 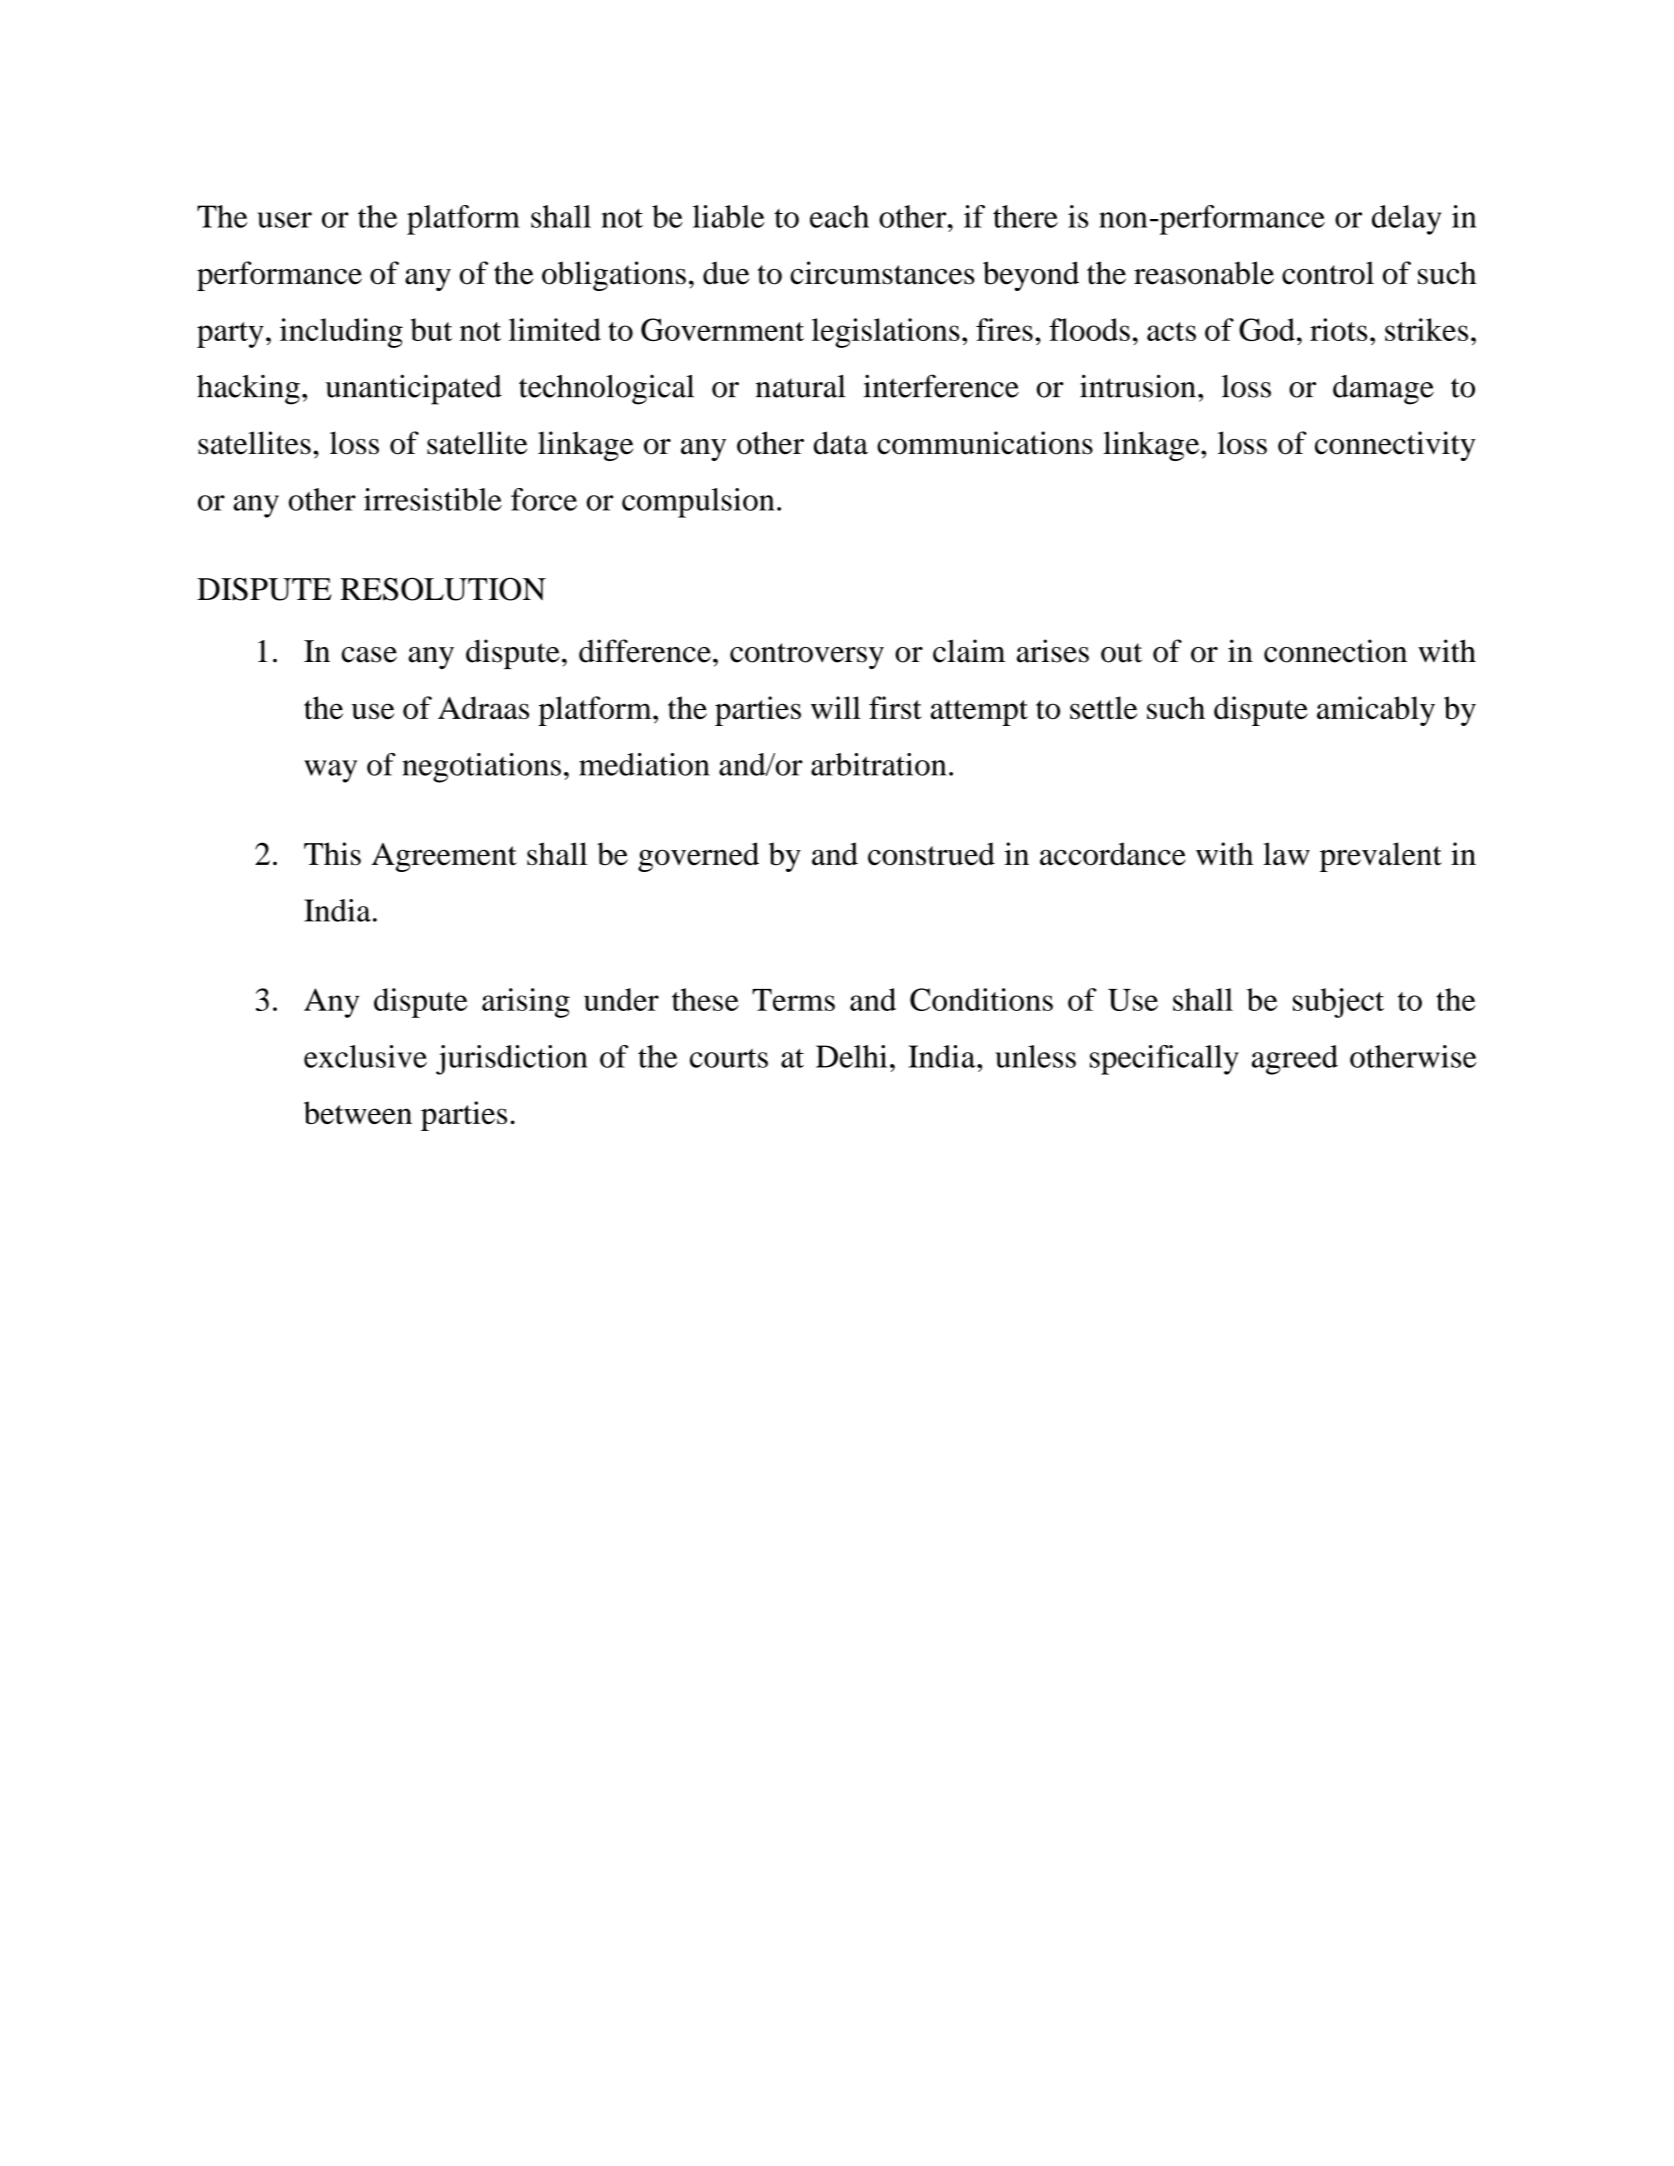 I want to click on connection, so click(x=1335, y=651).
